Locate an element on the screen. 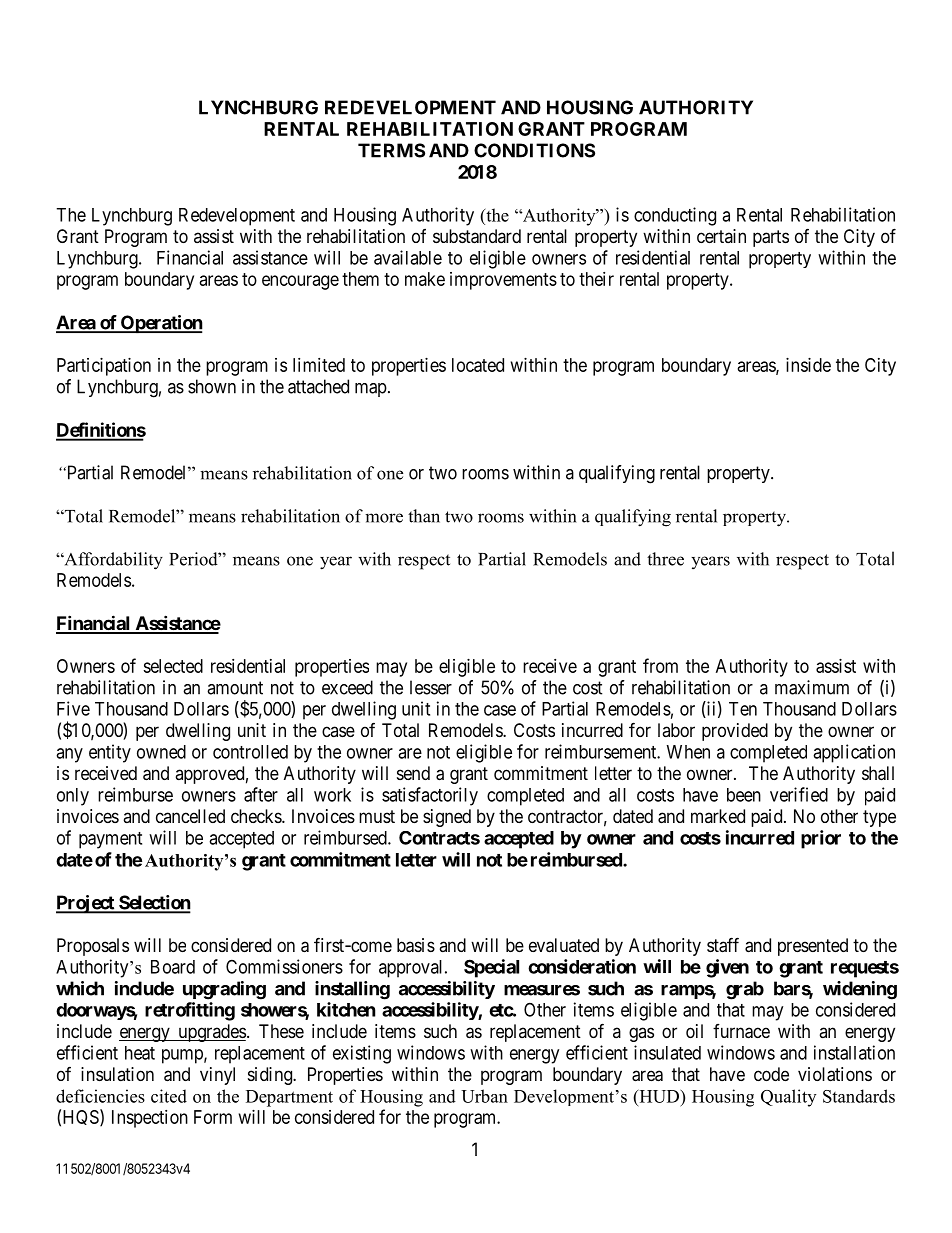 The image size is (952, 1233). located is located at coordinates (478, 365).
